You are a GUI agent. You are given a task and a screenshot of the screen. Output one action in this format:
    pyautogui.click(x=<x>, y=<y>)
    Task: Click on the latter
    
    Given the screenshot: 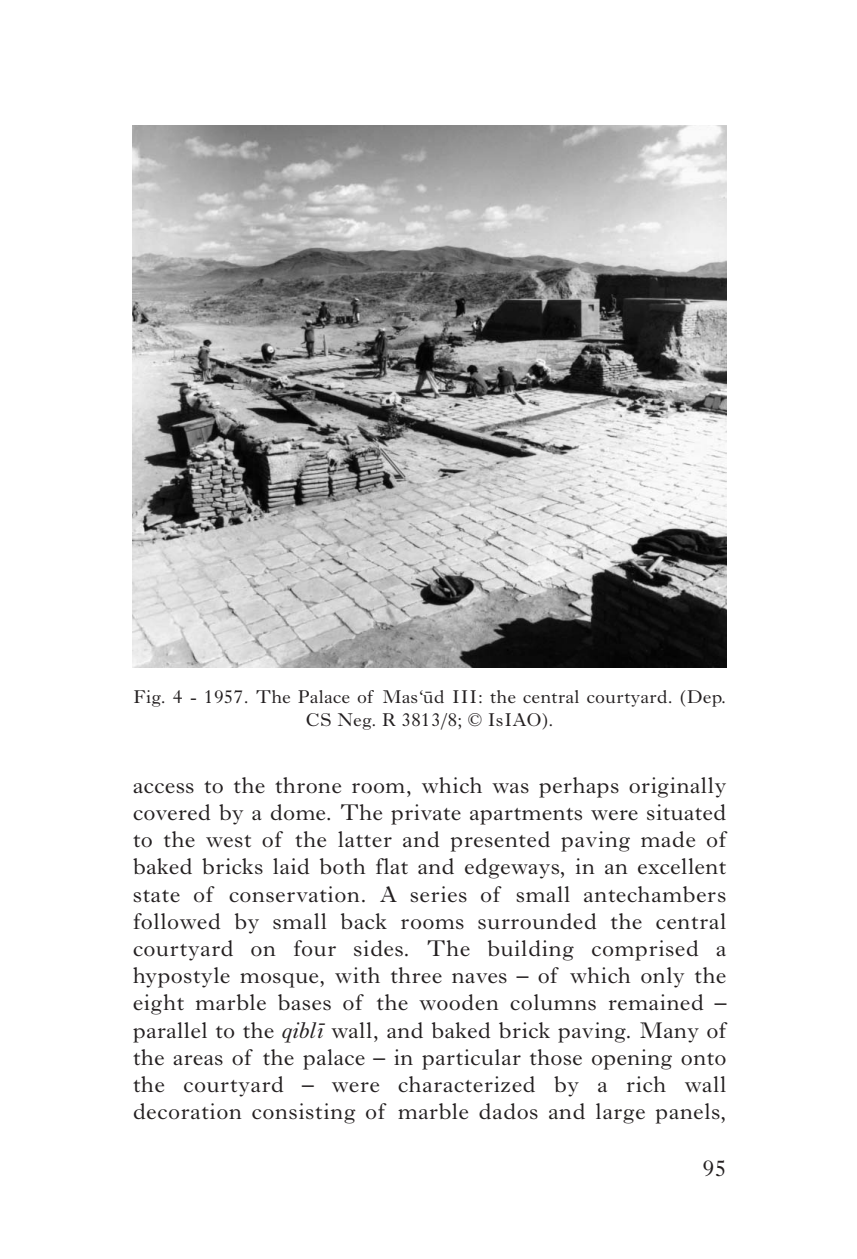 What is the action you would take?
    pyautogui.click(x=365, y=839)
